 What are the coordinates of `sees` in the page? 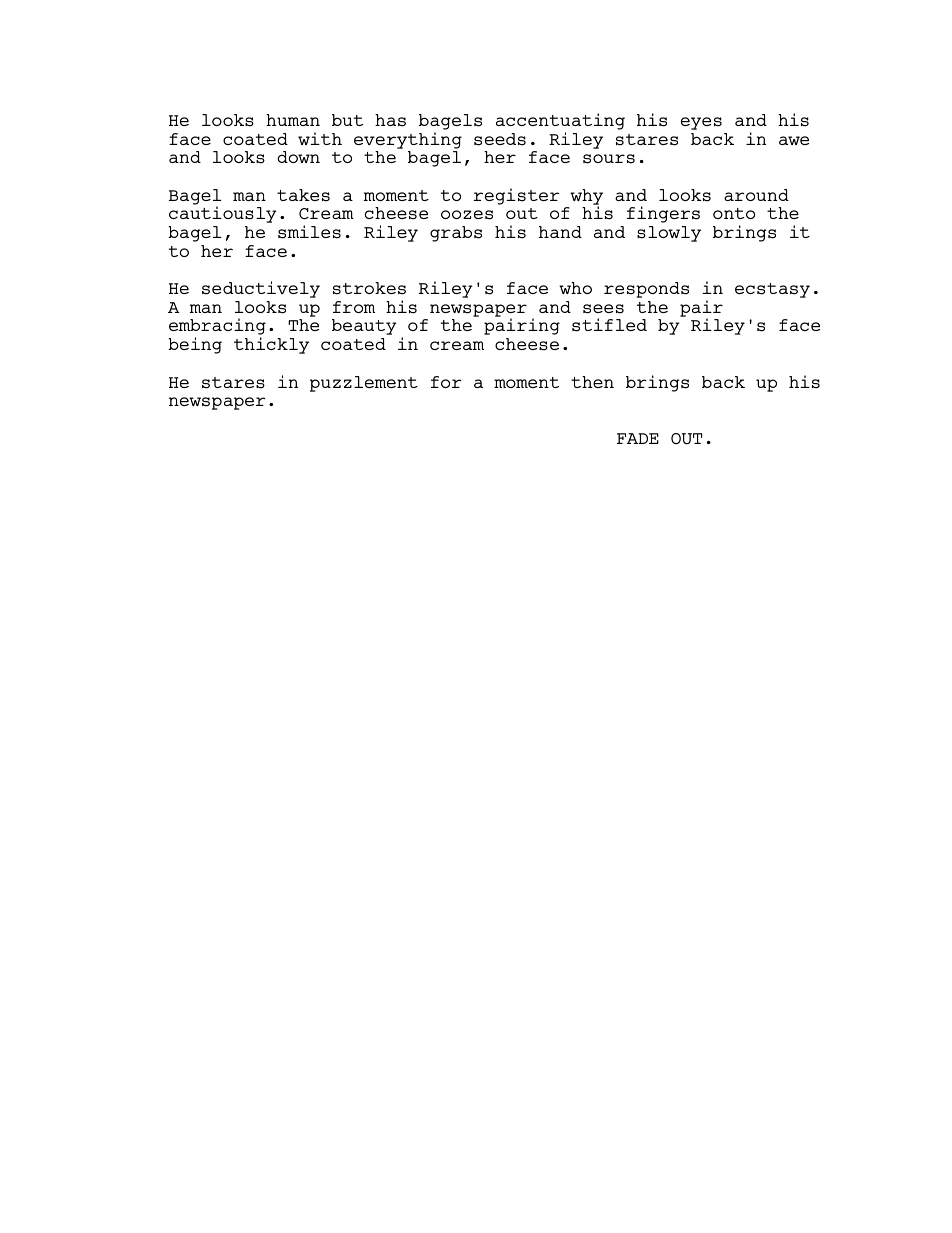 It's located at (603, 309).
